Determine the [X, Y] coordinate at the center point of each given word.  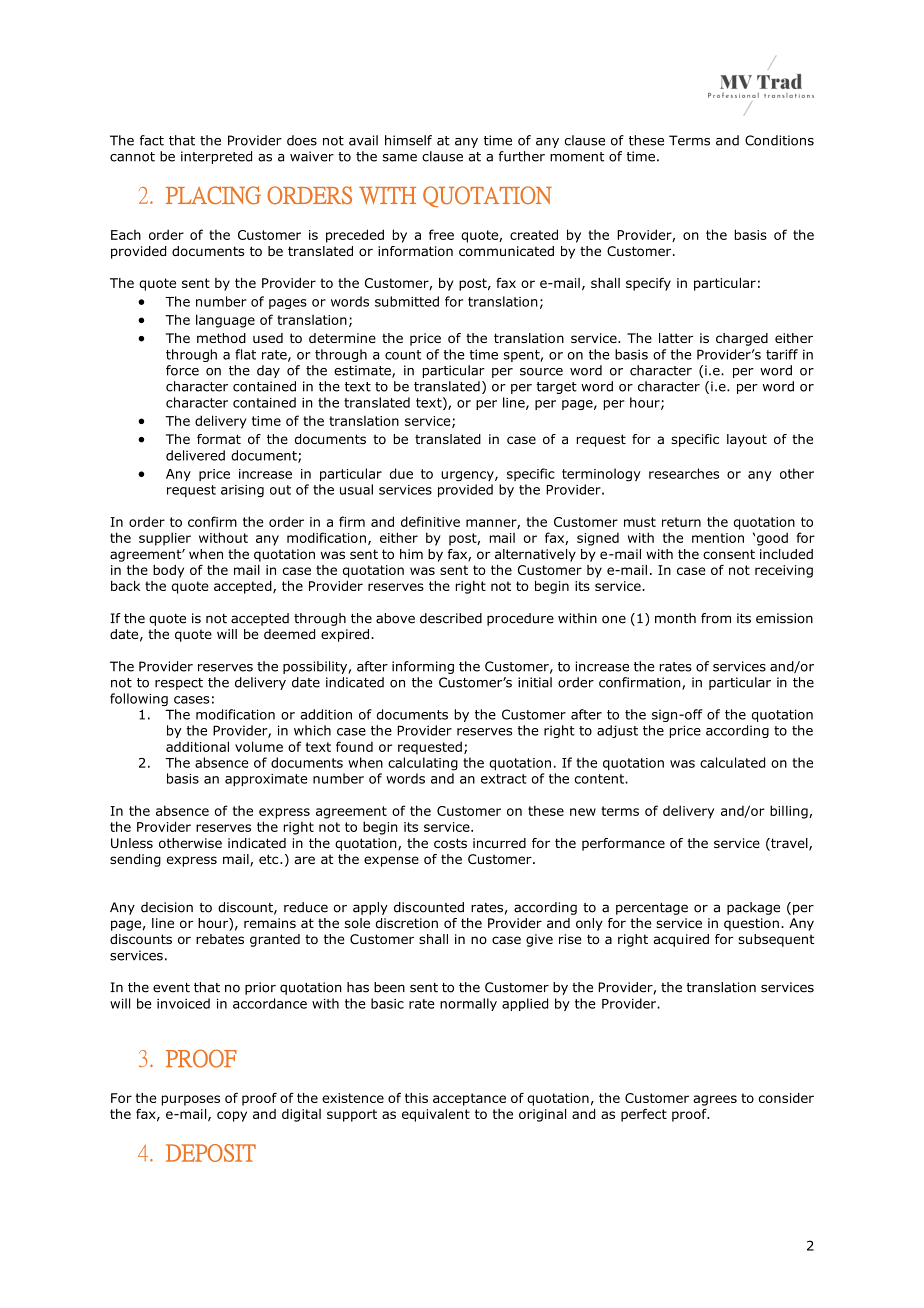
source [541, 372]
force [182, 370]
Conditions [779, 140]
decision [167, 907]
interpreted [216, 157]
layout [747, 440]
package [753, 908]
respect [179, 684]
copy [232, 1116]
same [400, 158]
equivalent [436, 1115]
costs [450, 843]
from [716, 618]
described [451, 618]
